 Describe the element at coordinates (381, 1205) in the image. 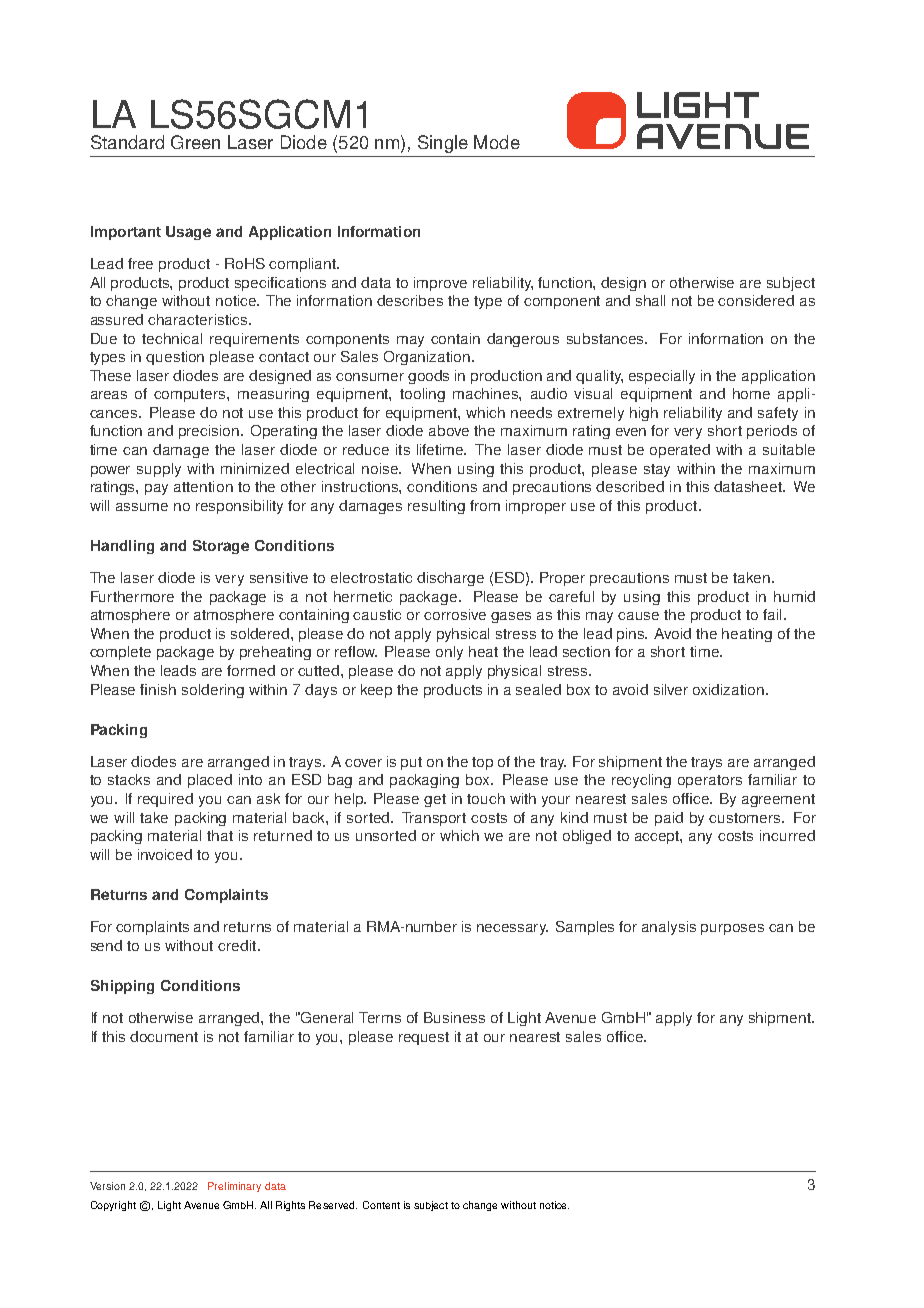

I see `Content` at that location.
